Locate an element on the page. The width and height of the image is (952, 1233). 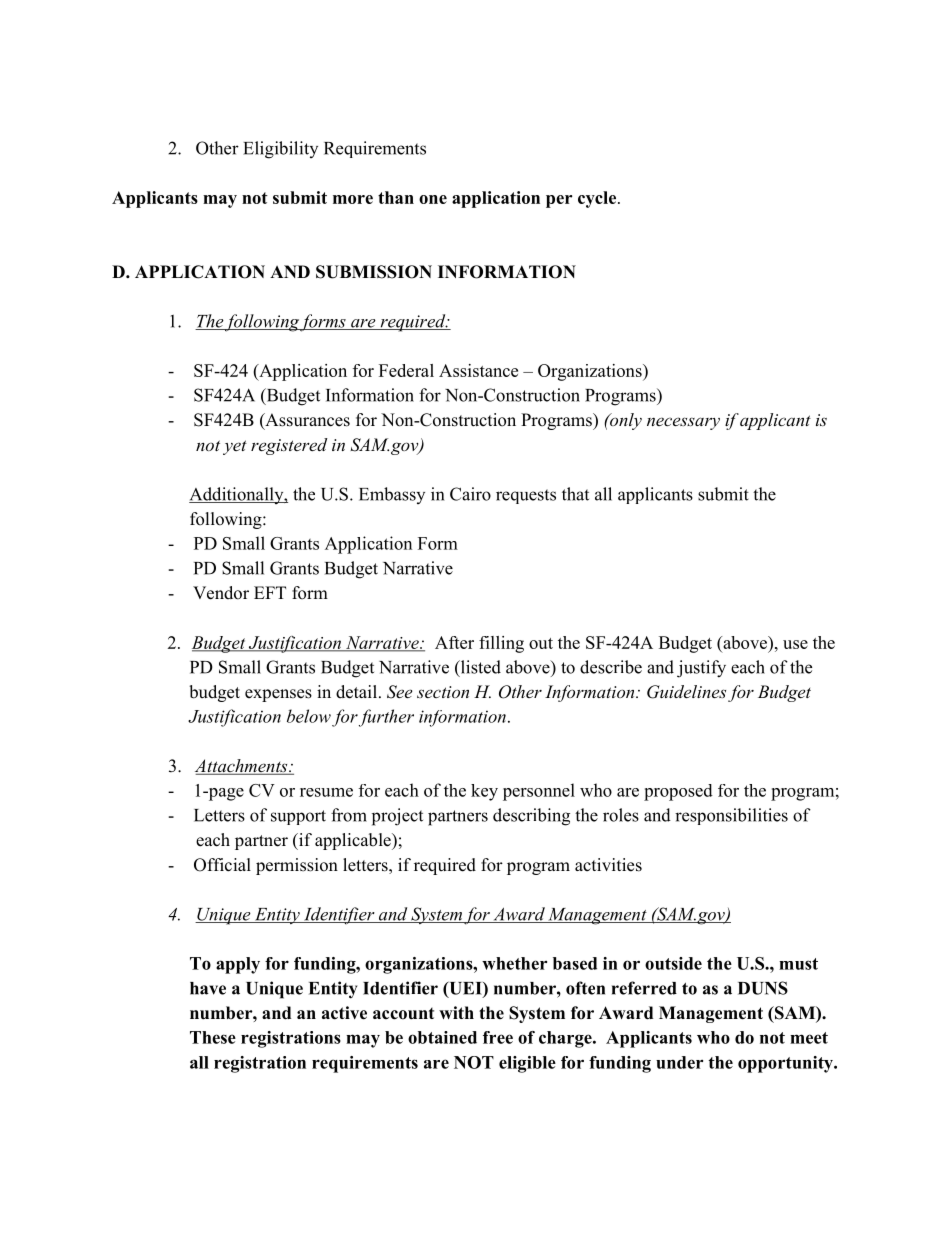
registered is located at coordinates (289, 446).
